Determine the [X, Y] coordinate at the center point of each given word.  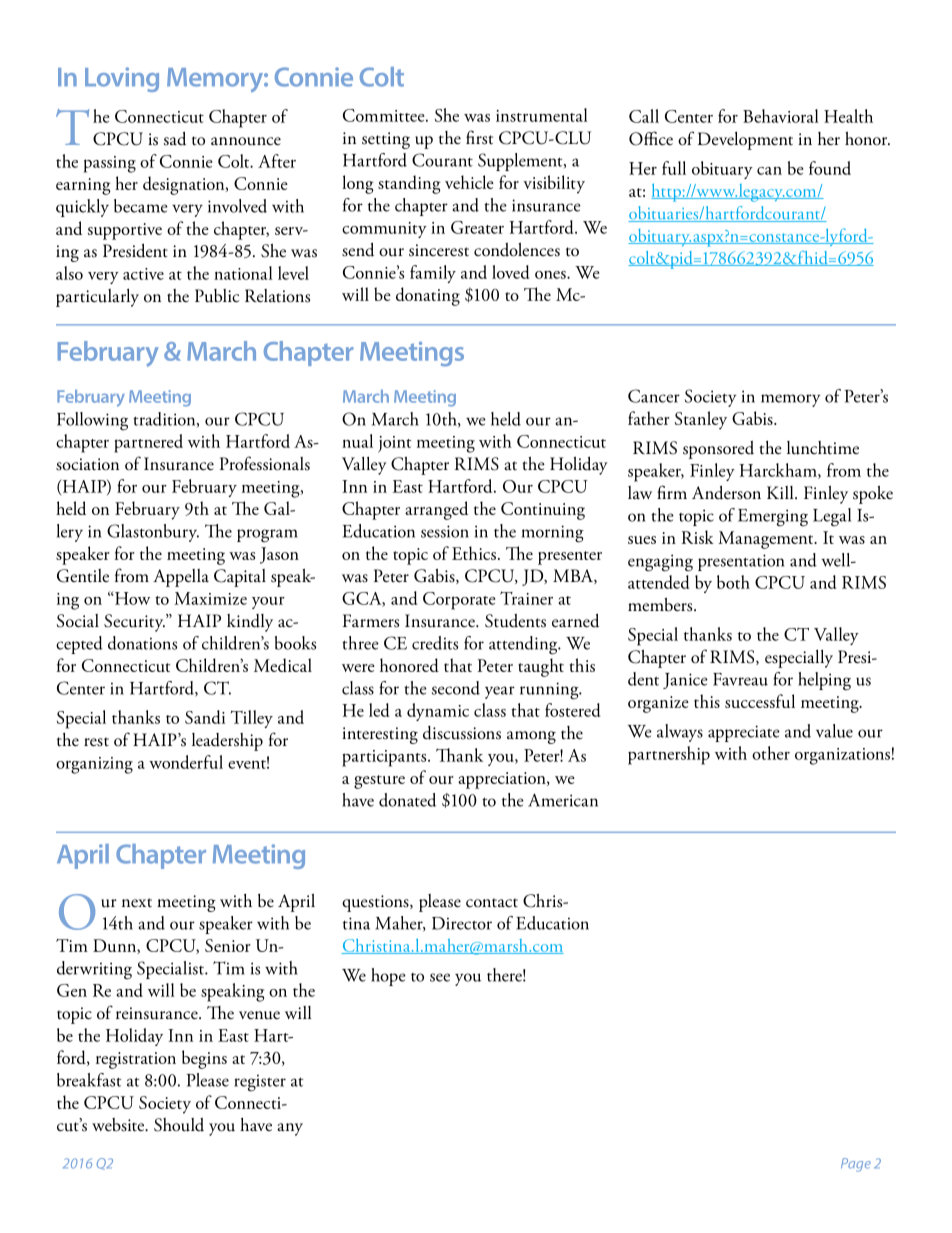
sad [175, 138]
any [290, 1129]
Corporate [459, 601]
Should [179, 1125]
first [479, 137]
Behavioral [781, 116]
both [733, 582]
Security [134, 623]
